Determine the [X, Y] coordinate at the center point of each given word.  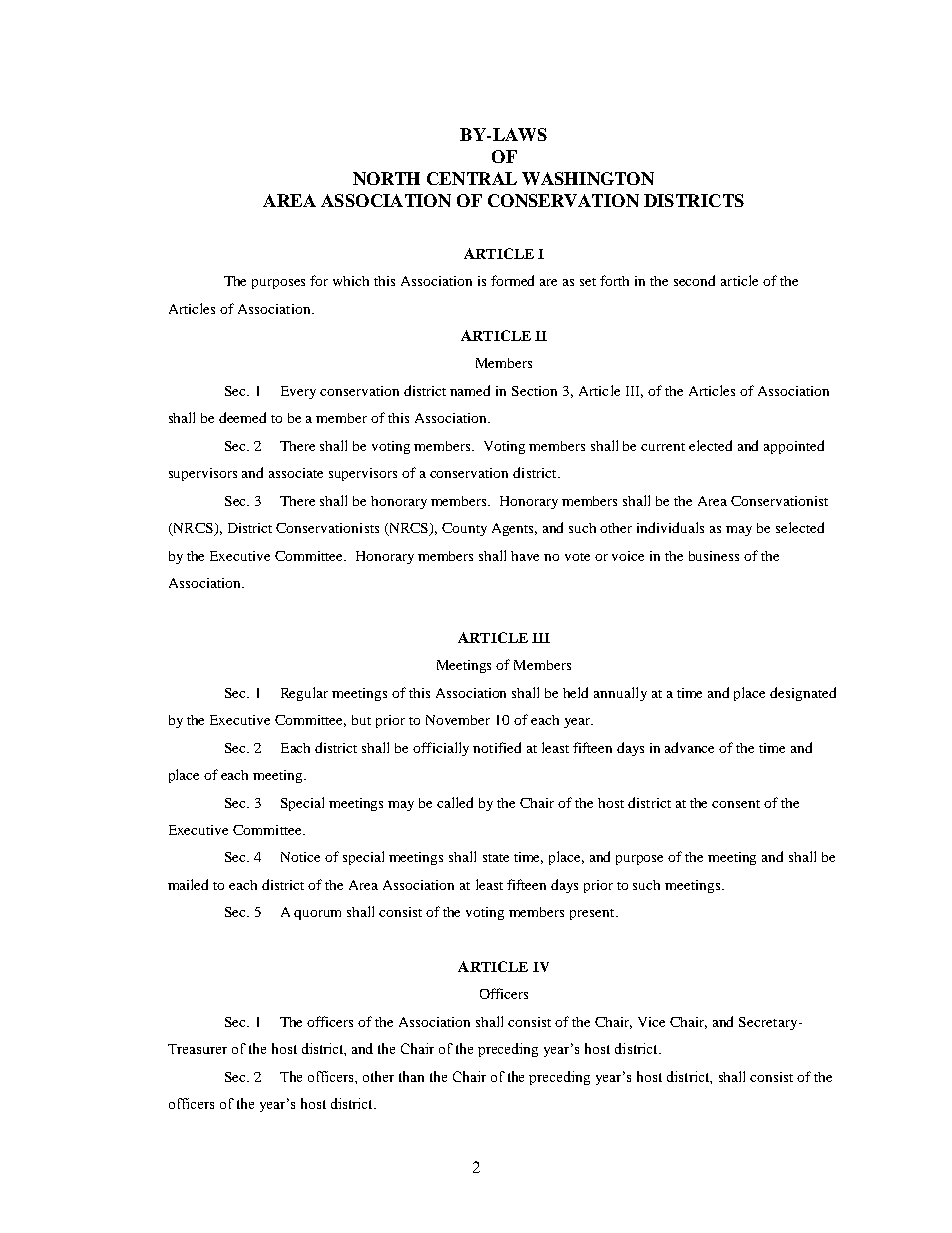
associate [296, 473]
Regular [304, 694]
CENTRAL [472, 178]
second [694, 280]
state [496, 858]
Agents [514, 529]
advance [689, 747]
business [714, 556]
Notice [300, 857]
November [458, 720]
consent [736, 804]
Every [298, 392]
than [411, 1076]
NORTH [386, 178]
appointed [794, 447]
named [470, 390]
